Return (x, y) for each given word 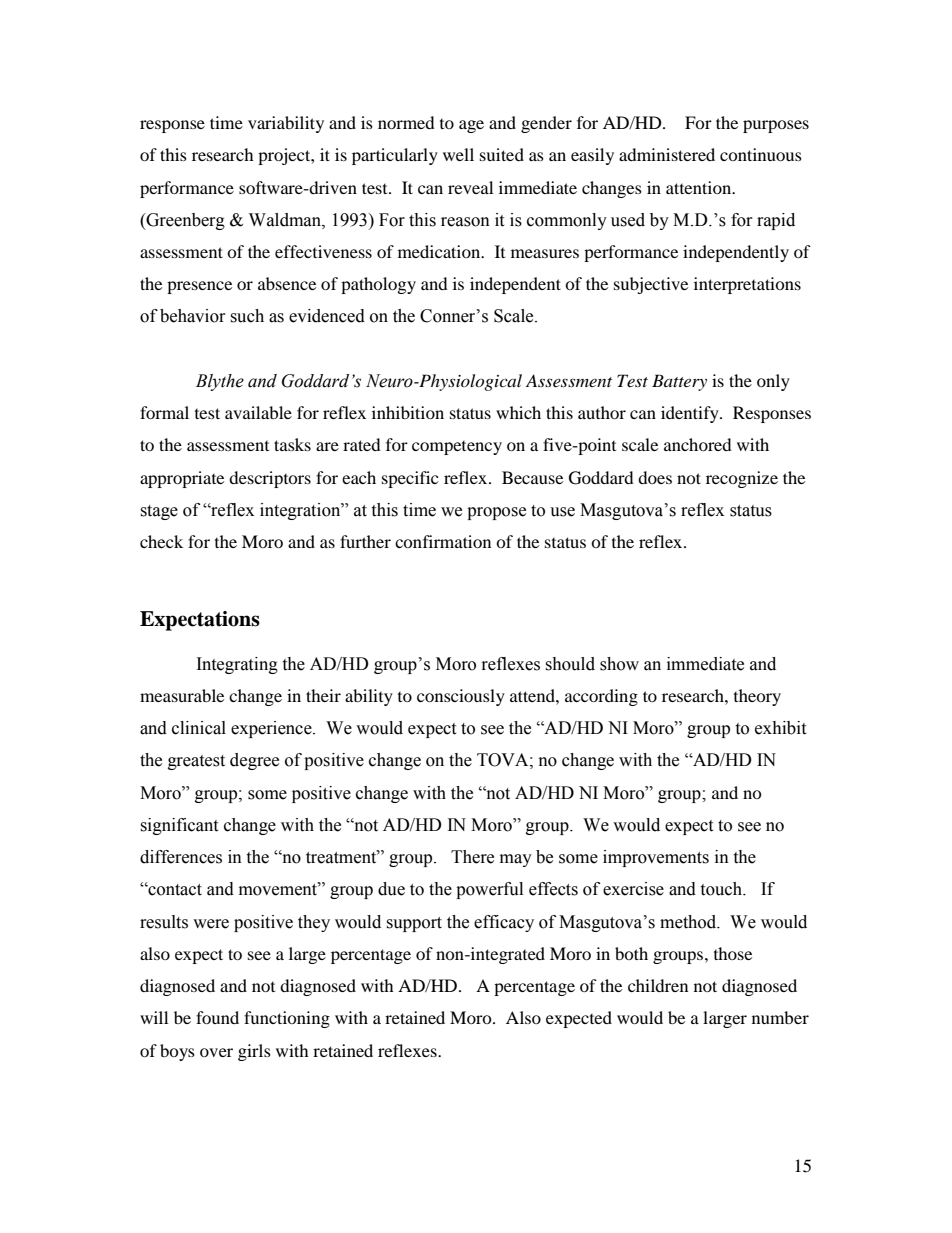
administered (667, 154)
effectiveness (323, 251)
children (658, 985)
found (217, 1017)
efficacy (504, 923)
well (458, 154)
